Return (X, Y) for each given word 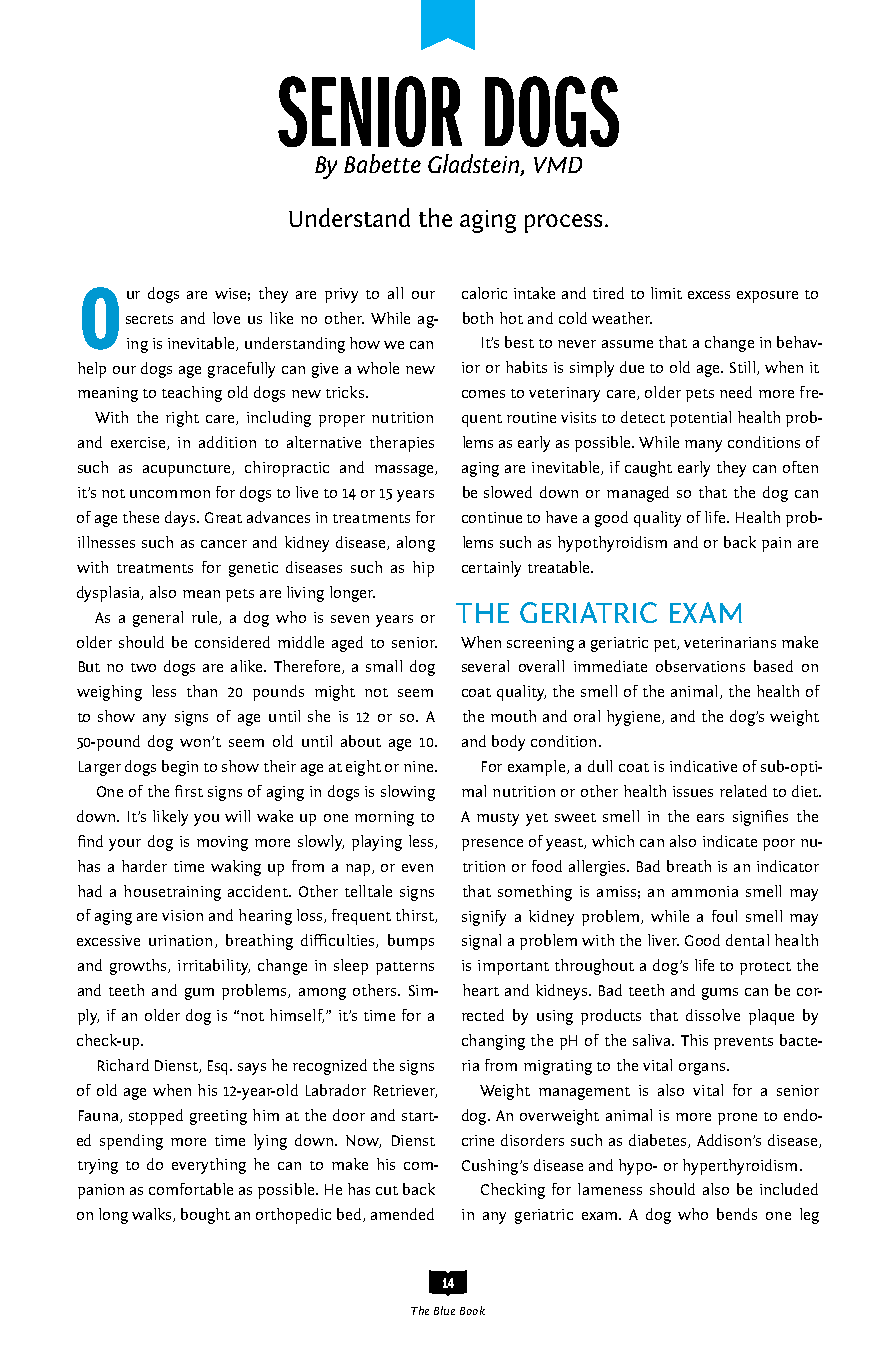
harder (144, 866)
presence (492, 845)
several (485, 666)
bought (205, 1216)
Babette (382, 163)
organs (702, 1069)
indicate (730, 841)
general (158, 619)
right (182, 419)
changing (493, 1042)
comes (483, 394)
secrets (149, 319)
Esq (219, 1067)
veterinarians (730, 642)
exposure (767, 297)
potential (700, 419)
